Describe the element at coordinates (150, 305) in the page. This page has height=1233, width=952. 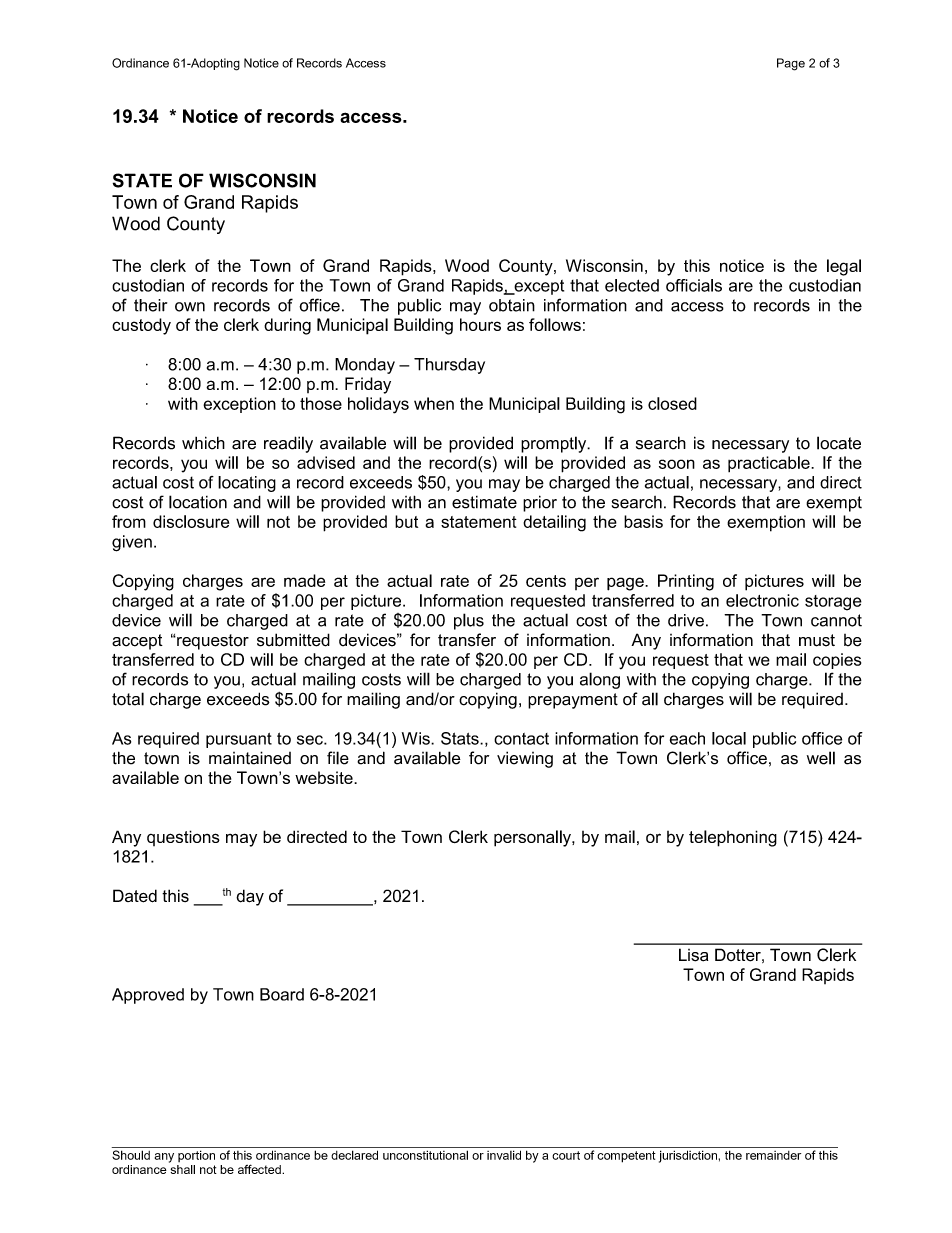
I see `their` at that location.
